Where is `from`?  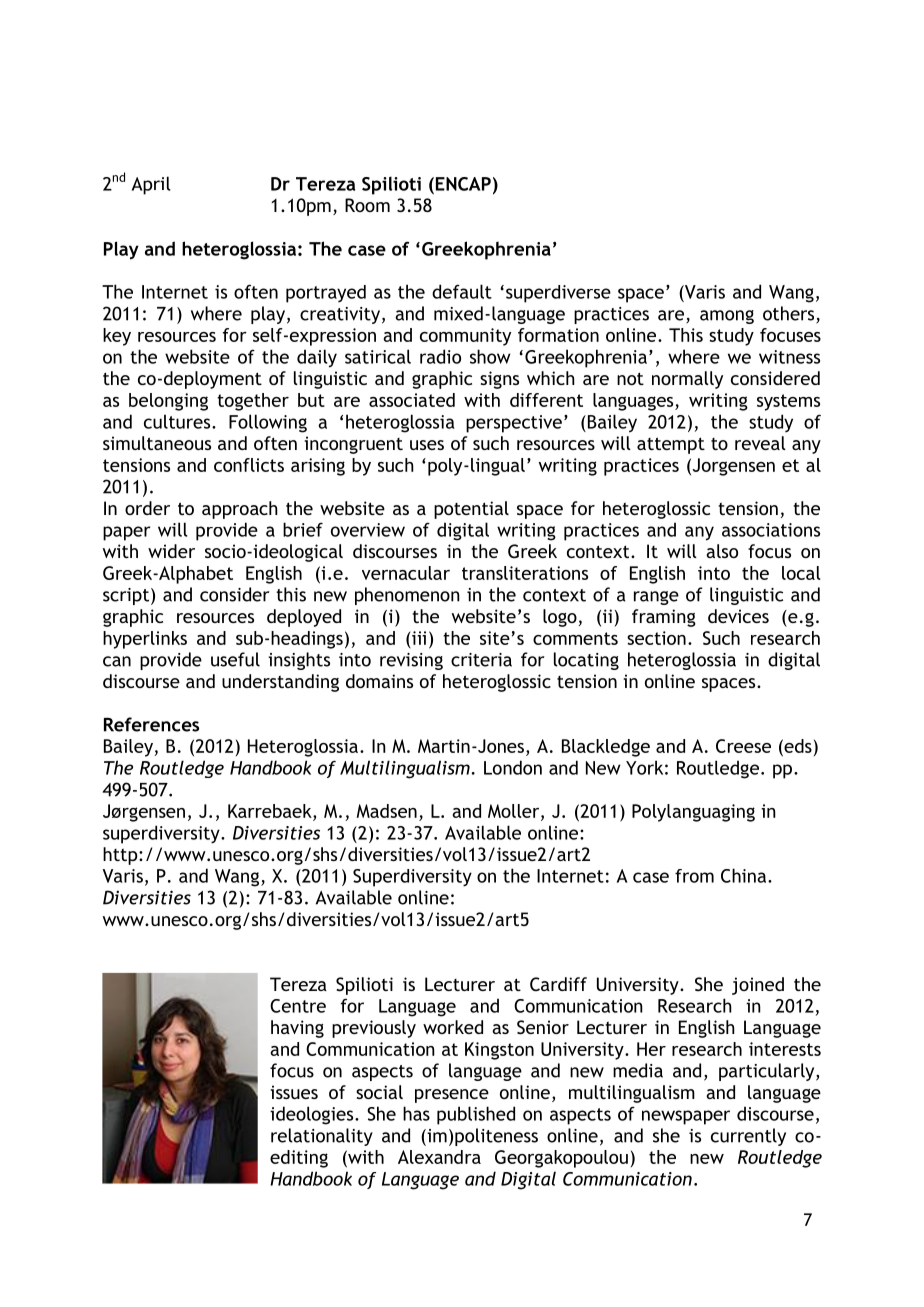 from is located at coordinates (694, 876).
